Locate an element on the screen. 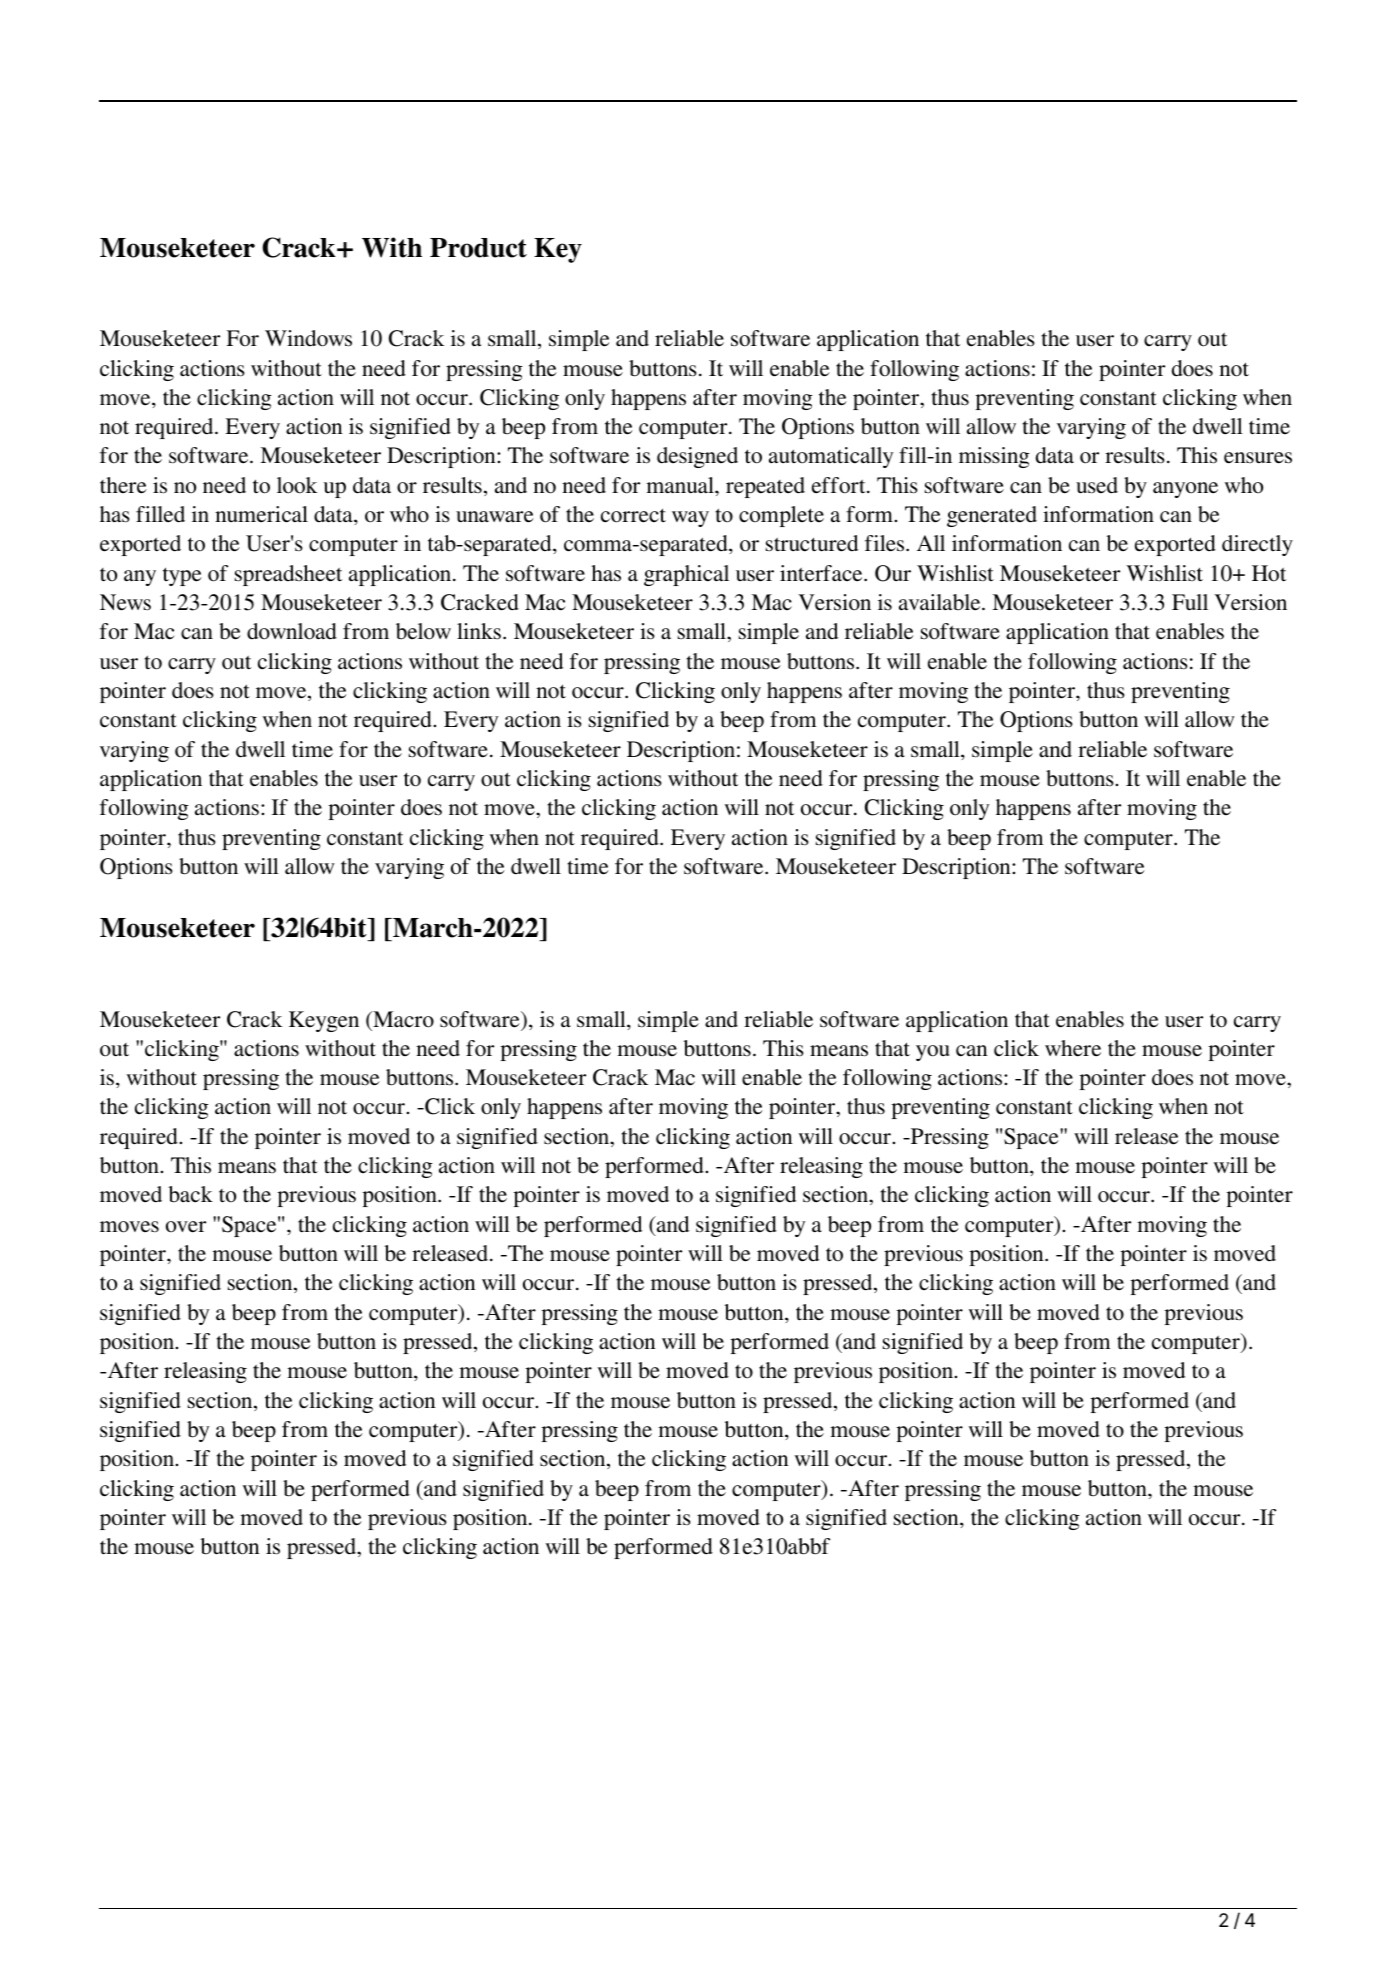  ensures is located at coordinates (1258, 458).
